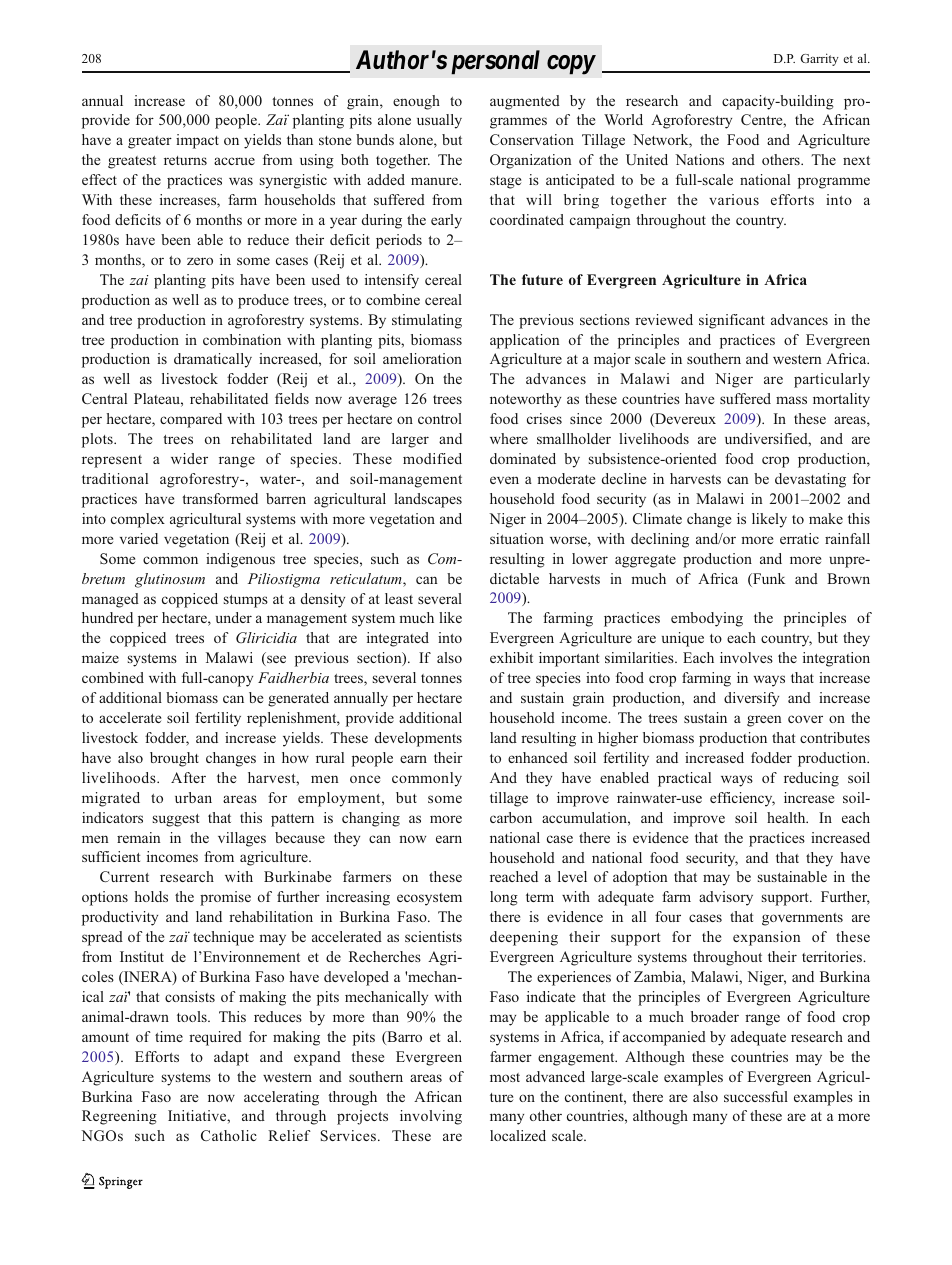  Describe the element at coordinates (768, 580) in the image. I see `Funk` at that location.
